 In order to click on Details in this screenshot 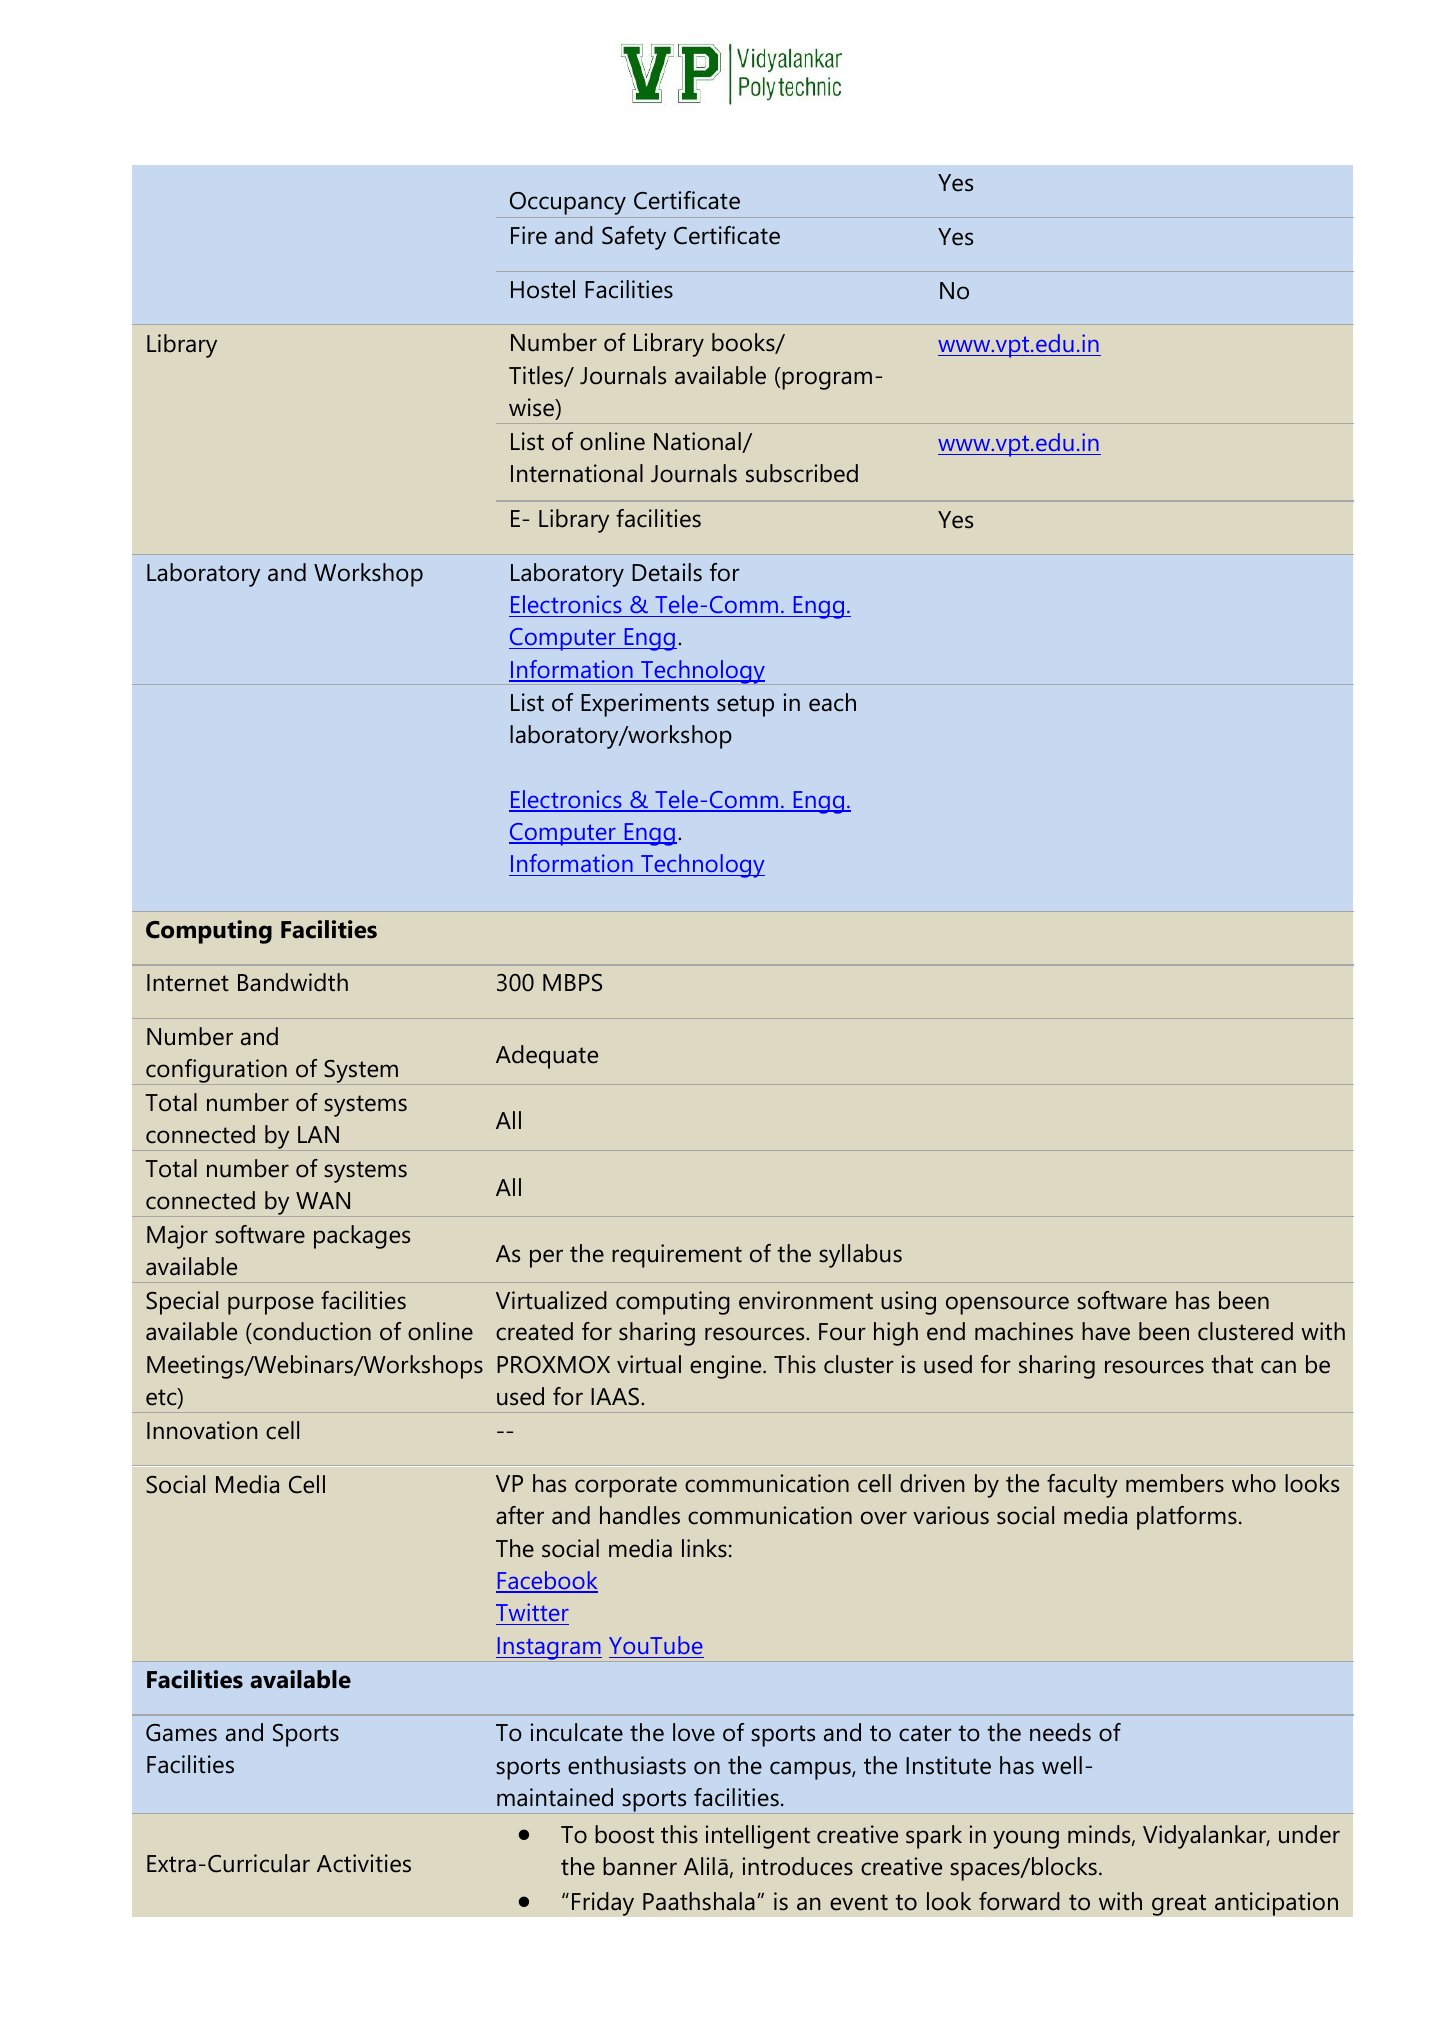, I will do `click(667, 572)`.
